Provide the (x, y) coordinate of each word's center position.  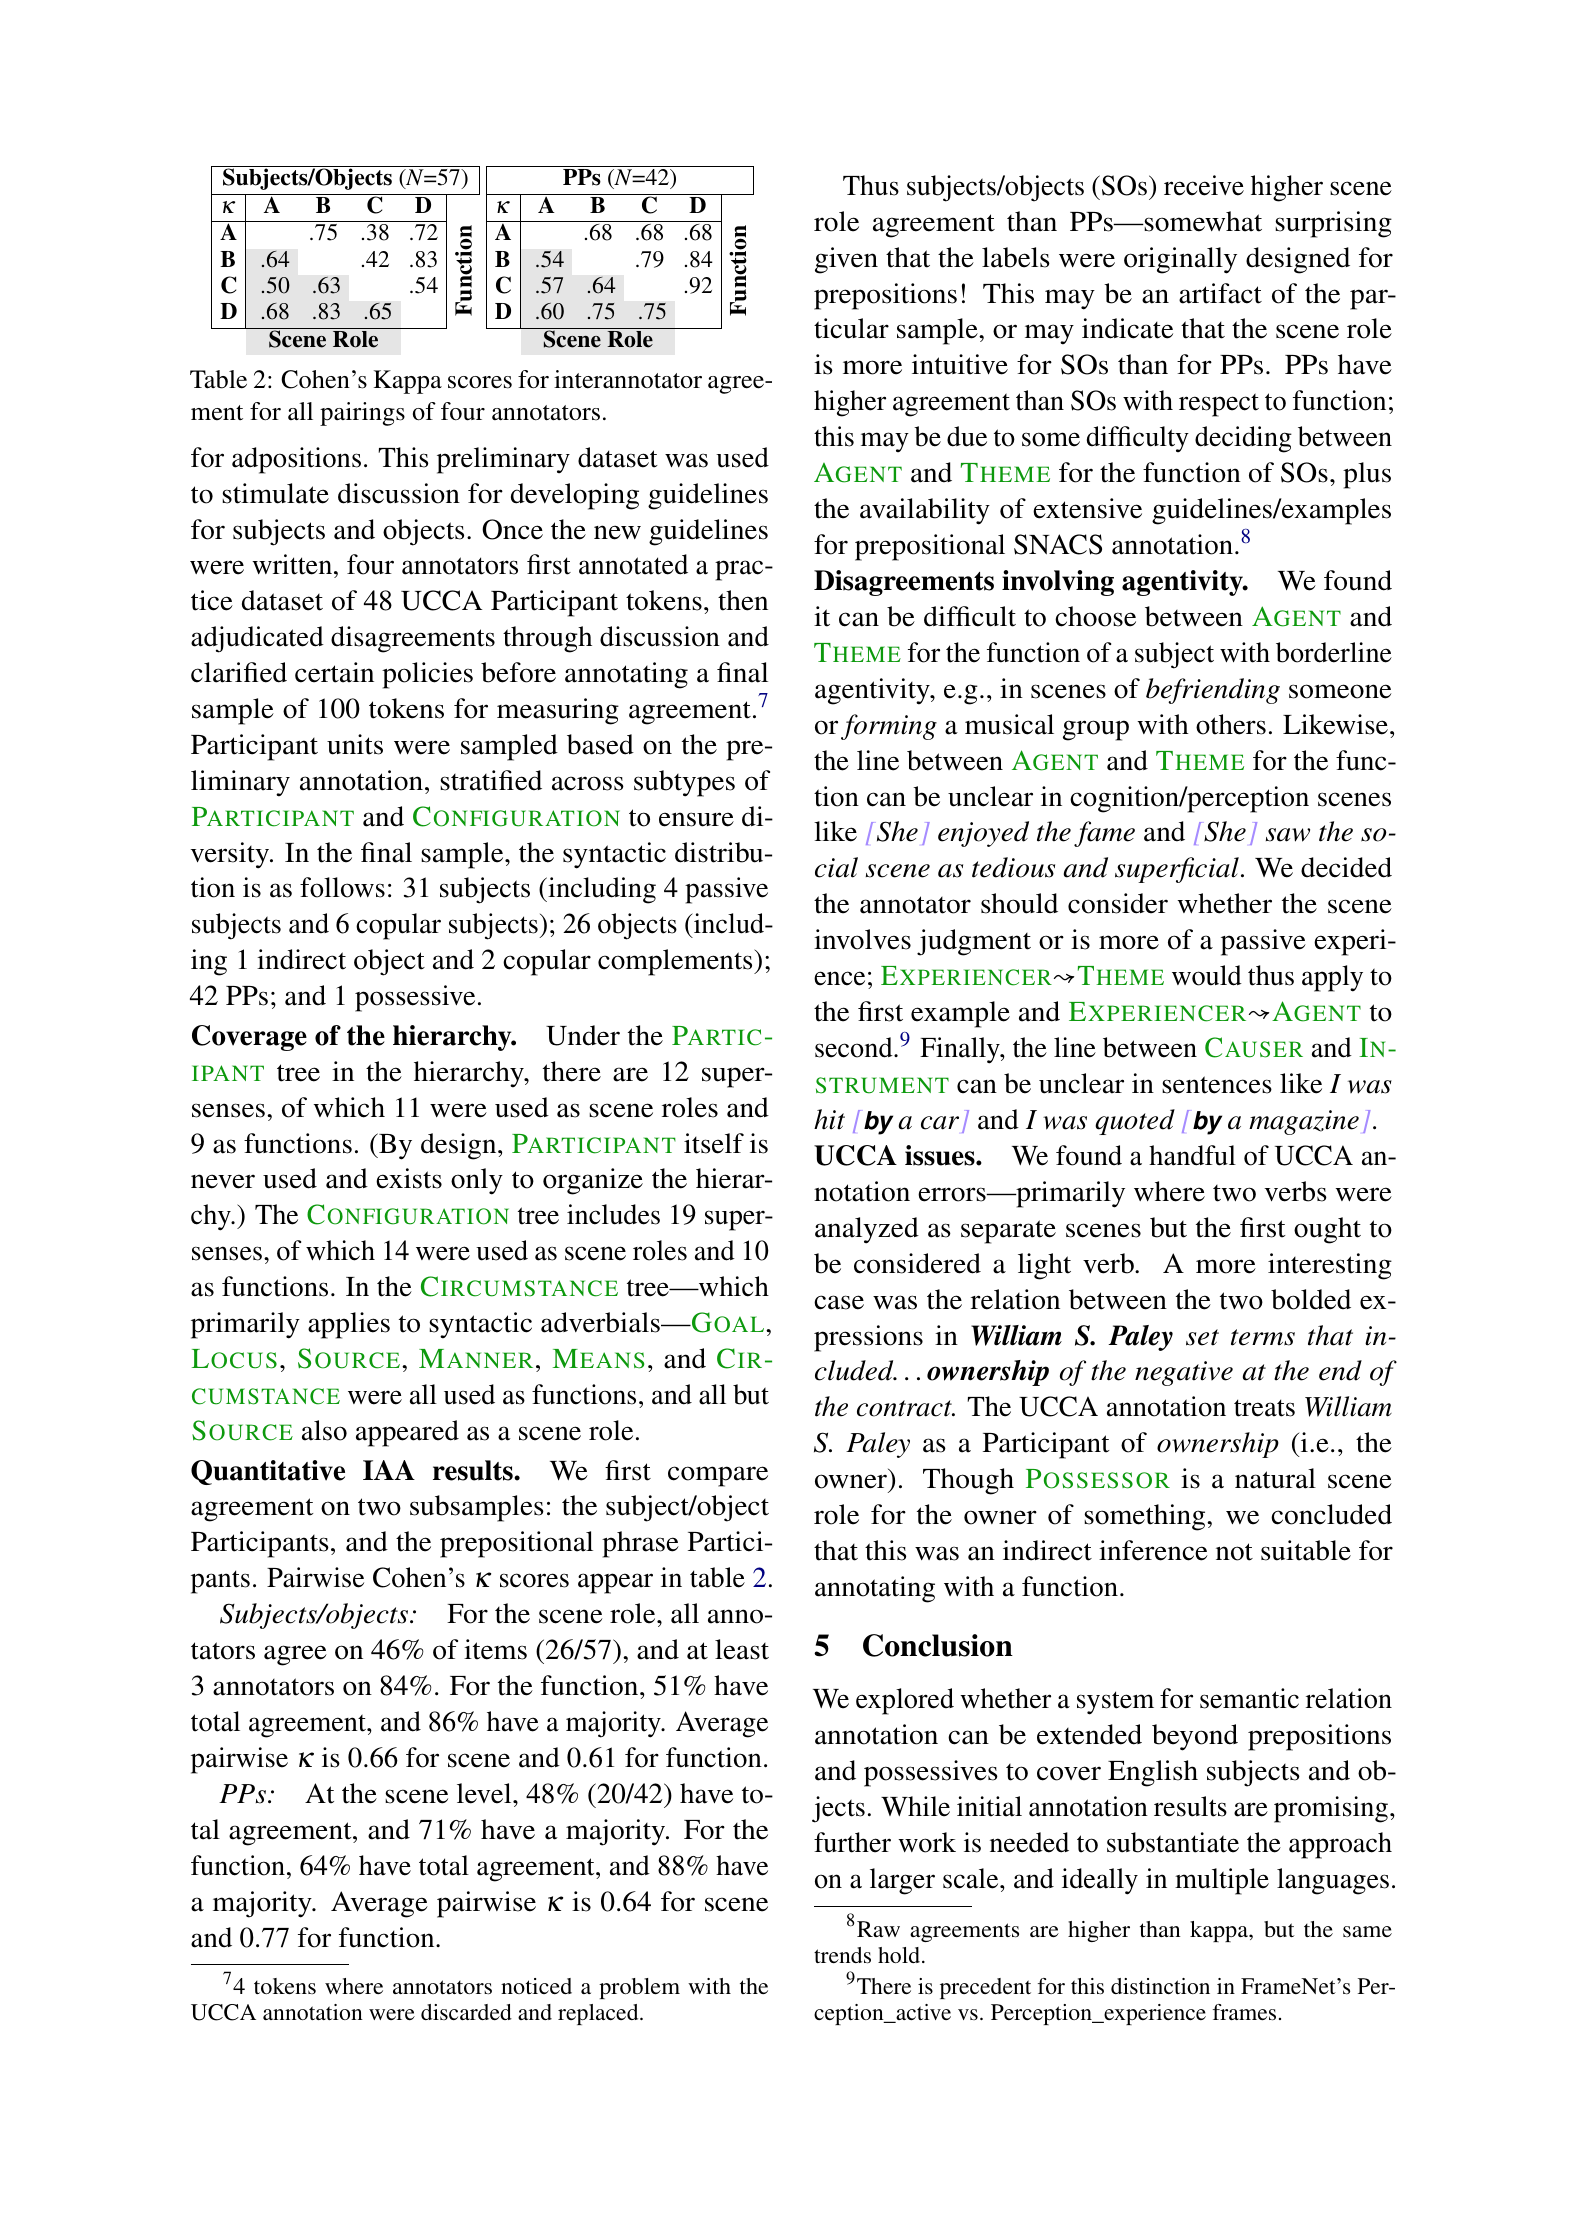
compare (718, 1476)
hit (829, 1119)
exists (409, 1178)
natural (1275, 1478)
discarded (466, 2012)
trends (842, 1955)
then (743, 600)
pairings (362, 414)
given (846, 260)
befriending (1213, 691)
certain (334, 672)
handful (1192, 1155)
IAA (389, 1470)
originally (1180, 260)
